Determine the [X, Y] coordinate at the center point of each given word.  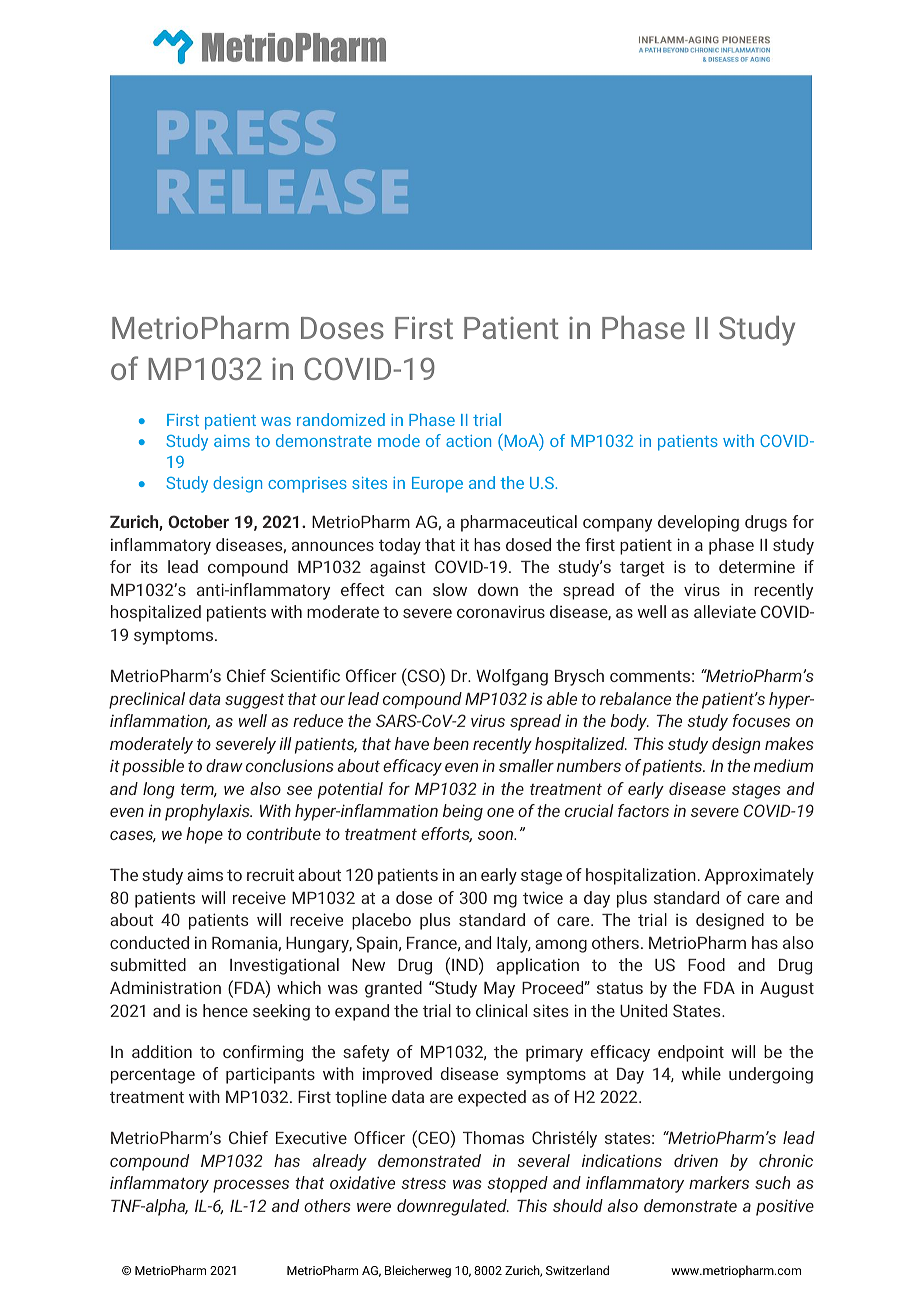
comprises [307, 485]
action [468, 441]
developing [698, 523]
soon [497, 835]
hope [204, 835]
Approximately [759, 876]
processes [251, 1186]
